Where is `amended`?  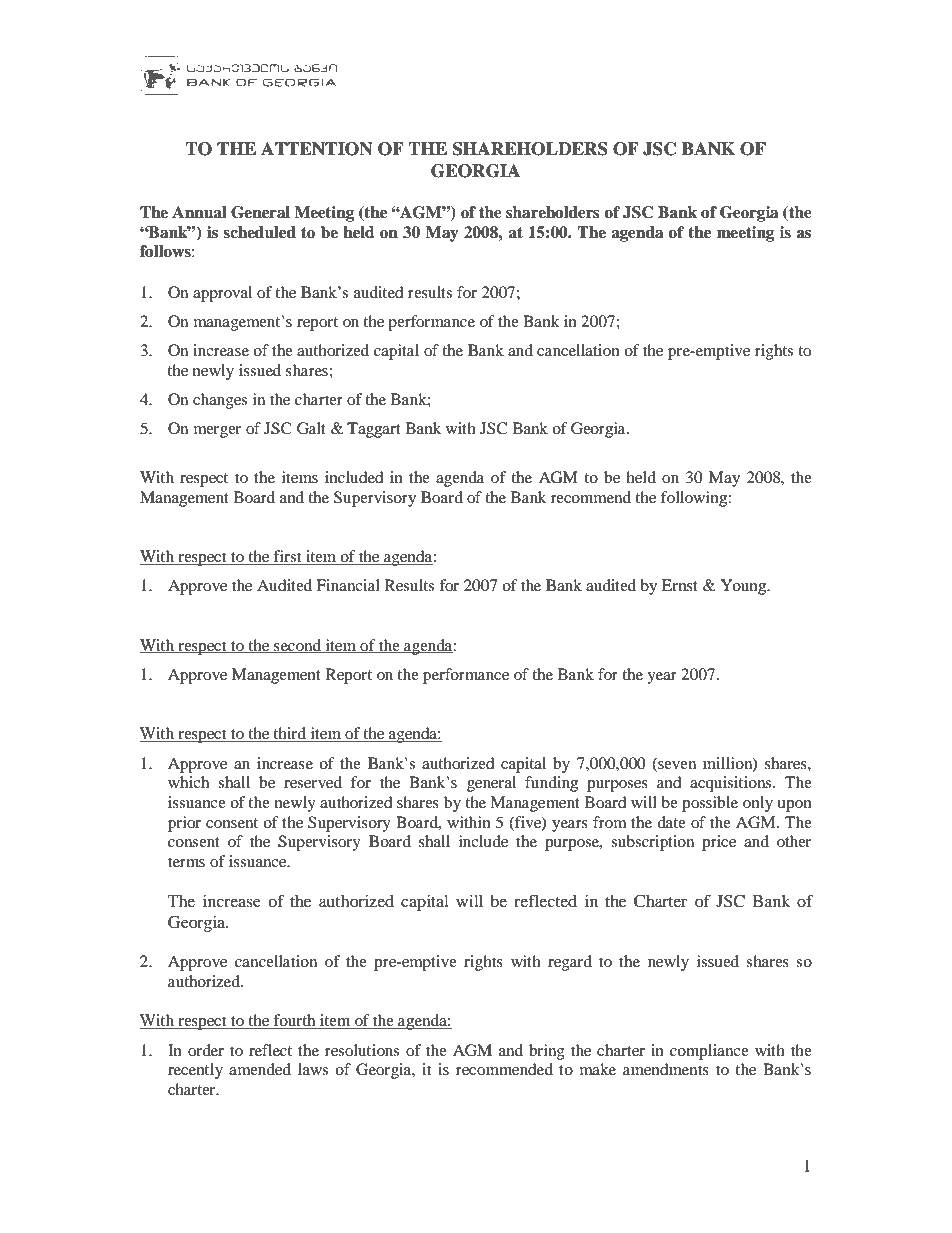 amended is located at coordinates (260, 1069).
